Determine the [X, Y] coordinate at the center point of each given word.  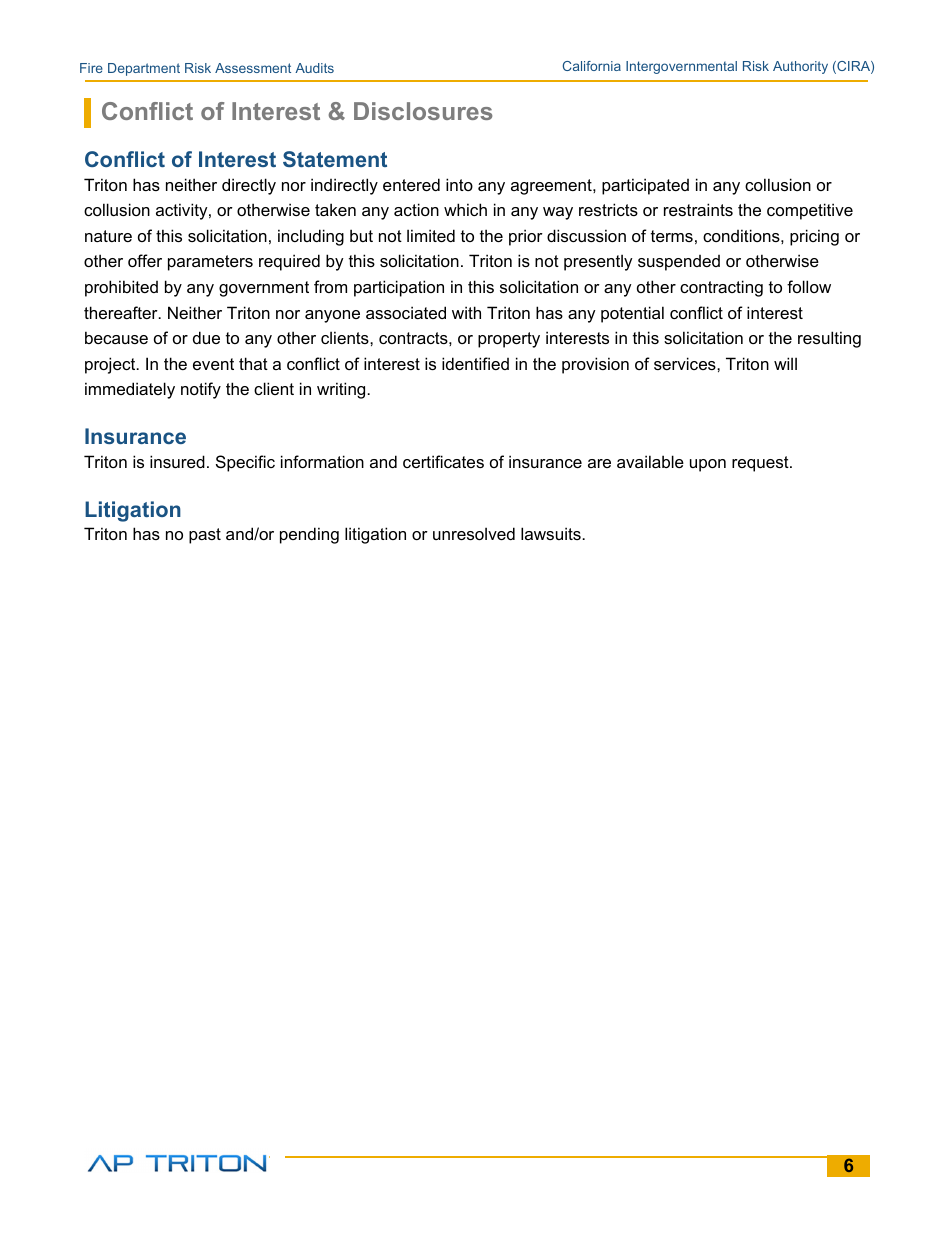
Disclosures [423, 111]
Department [144, 69]
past [205, 536]
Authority [800, 67]
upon [708, 465]
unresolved [474, 533]
